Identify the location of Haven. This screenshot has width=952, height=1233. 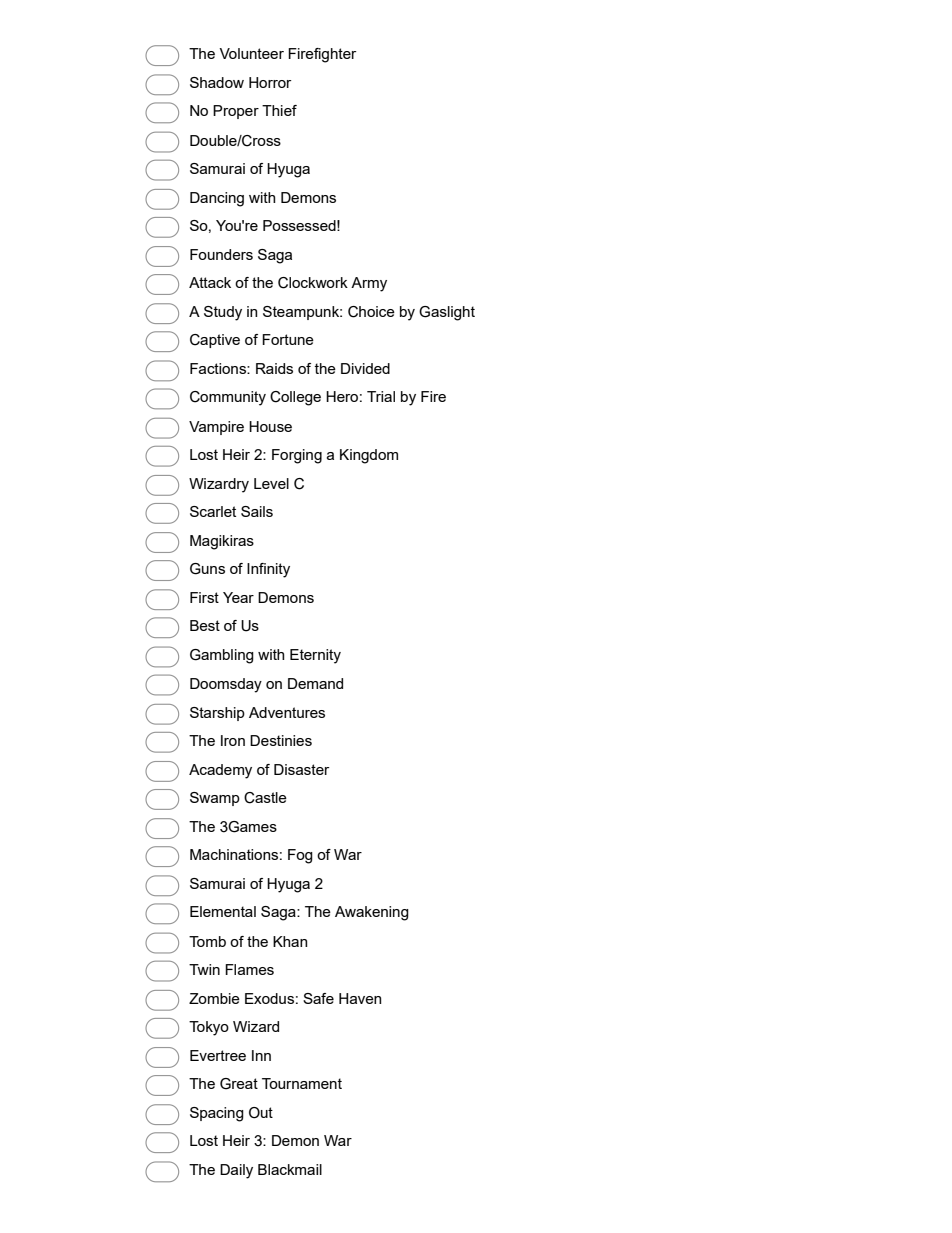
(360, 998).
